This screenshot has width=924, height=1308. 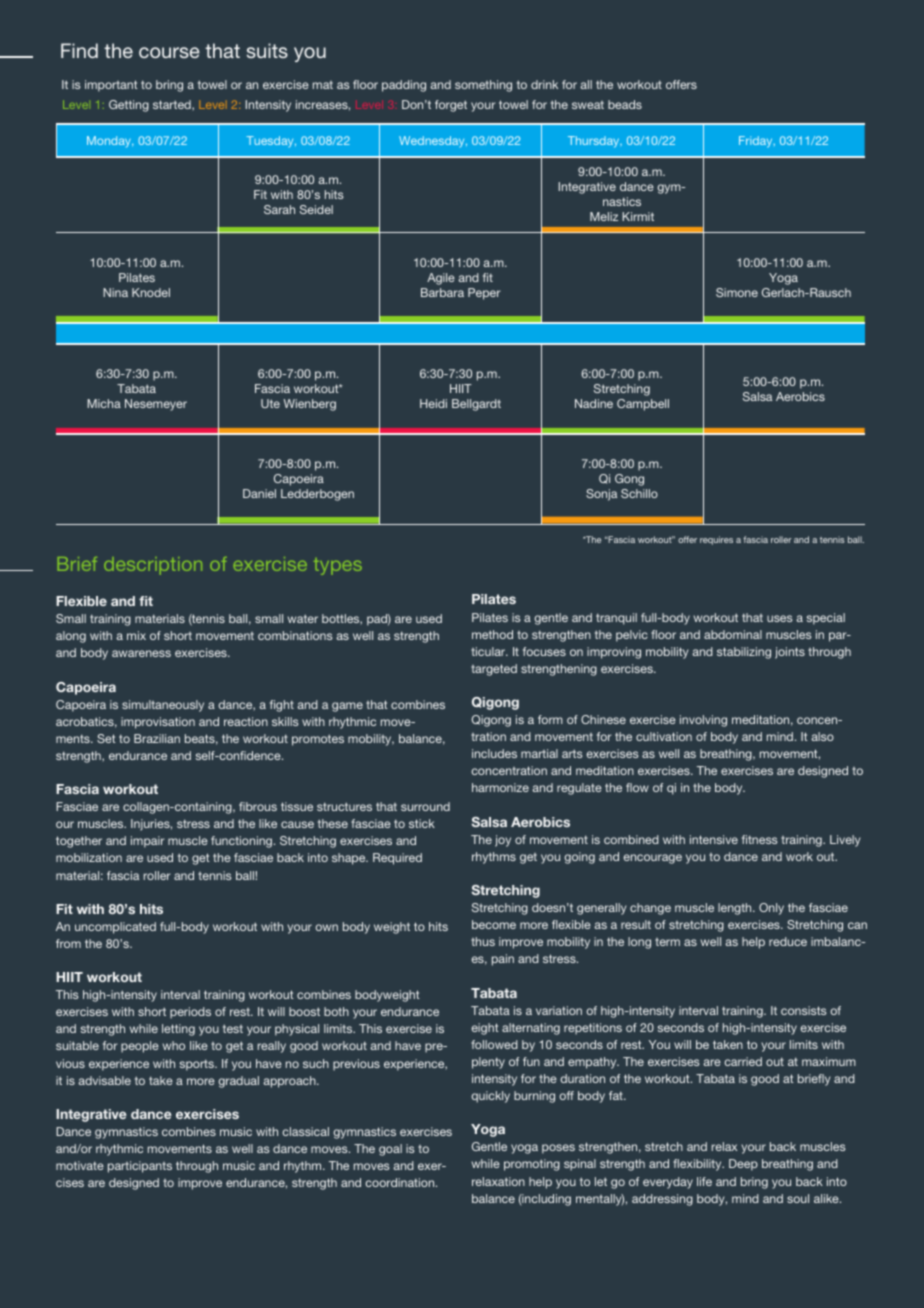 I want to click on coordination, so click(x=401, y=1182).
